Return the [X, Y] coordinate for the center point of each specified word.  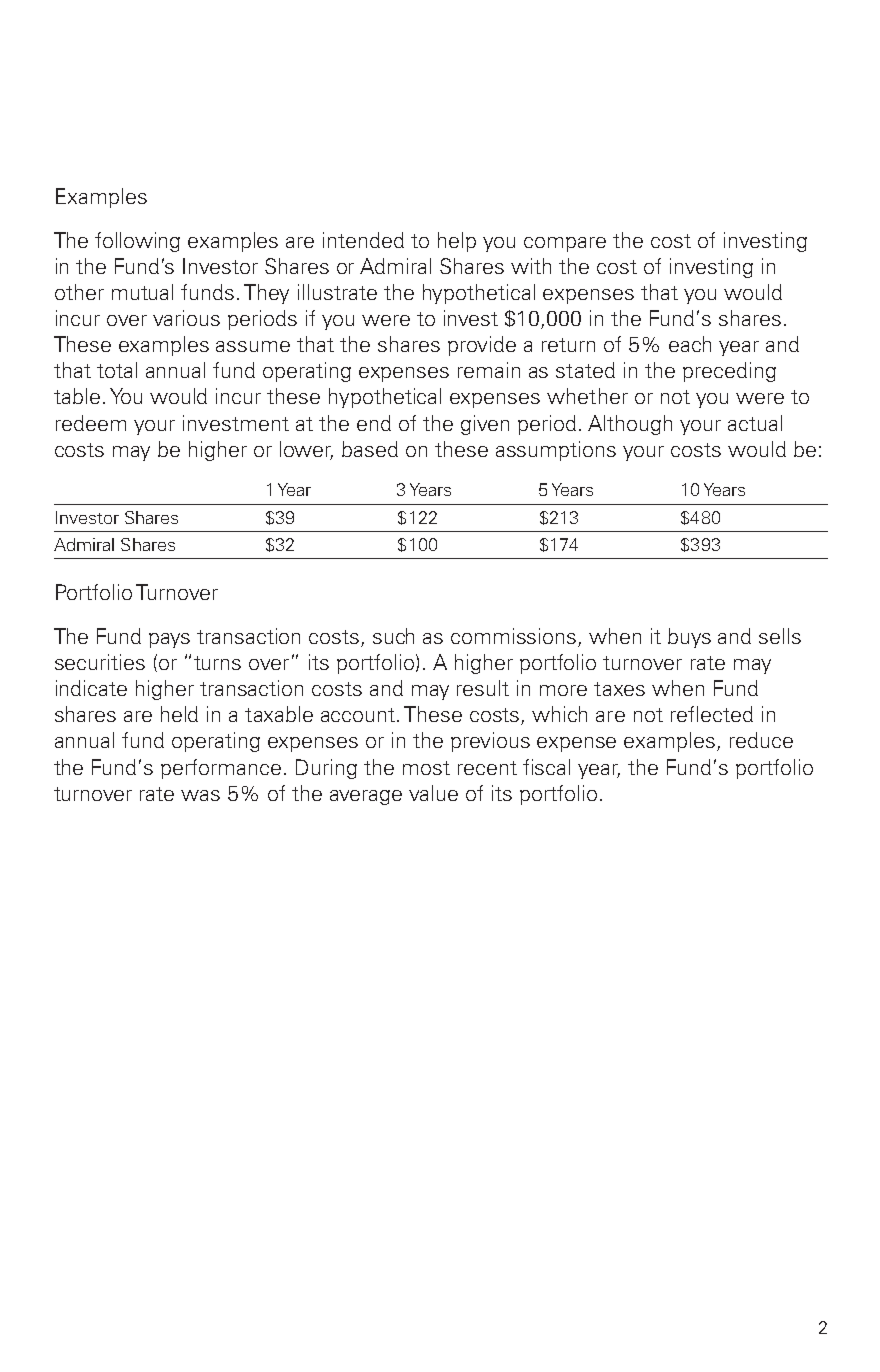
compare [565, 244]
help [457, 242]
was [200, 795]
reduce [761, 740]
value [433, 793]
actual [755, 423]
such [393, 636]
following [137, 242]
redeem [91, 423]
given [485, 425]
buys [689, 638]
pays [169, 640]
